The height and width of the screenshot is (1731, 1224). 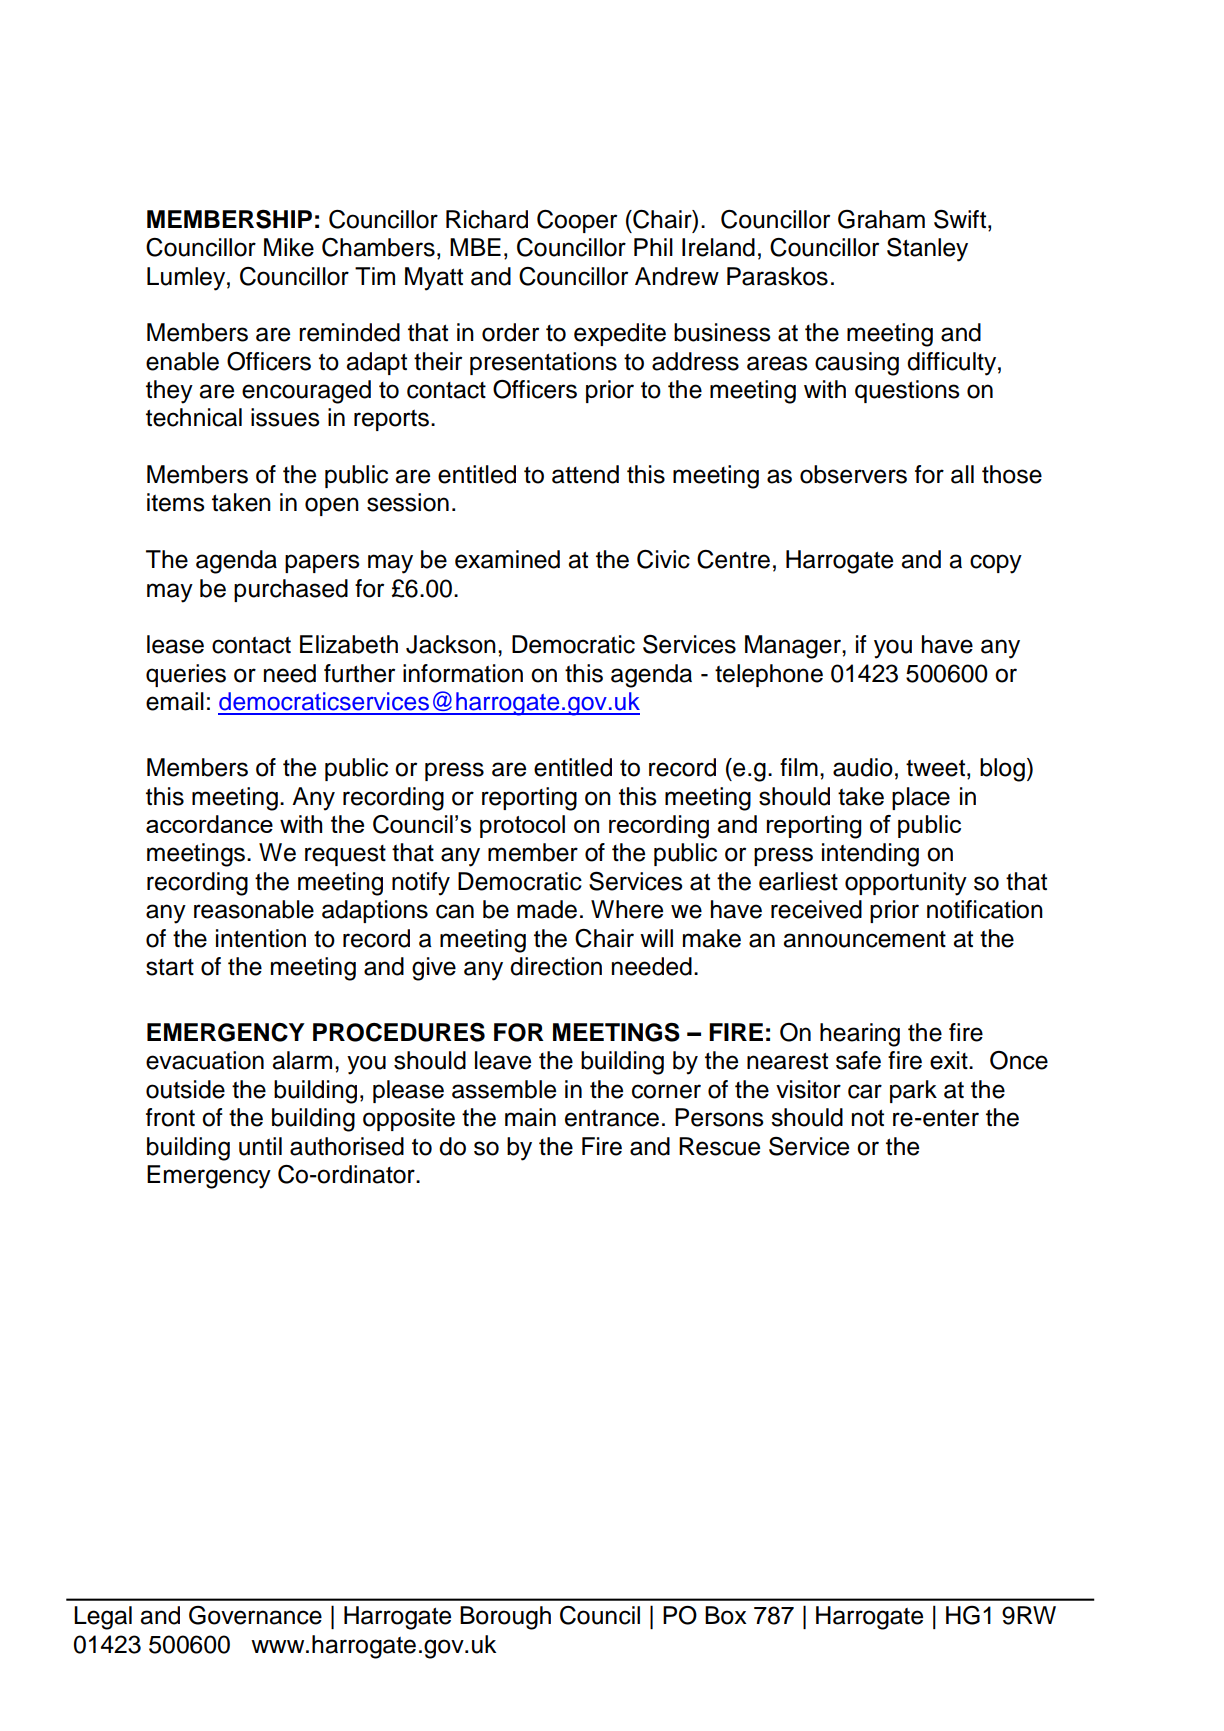 What do you see at coordinates (863, 767) in the screenshot?
I see `audio` at bounding box center [863, 767].
